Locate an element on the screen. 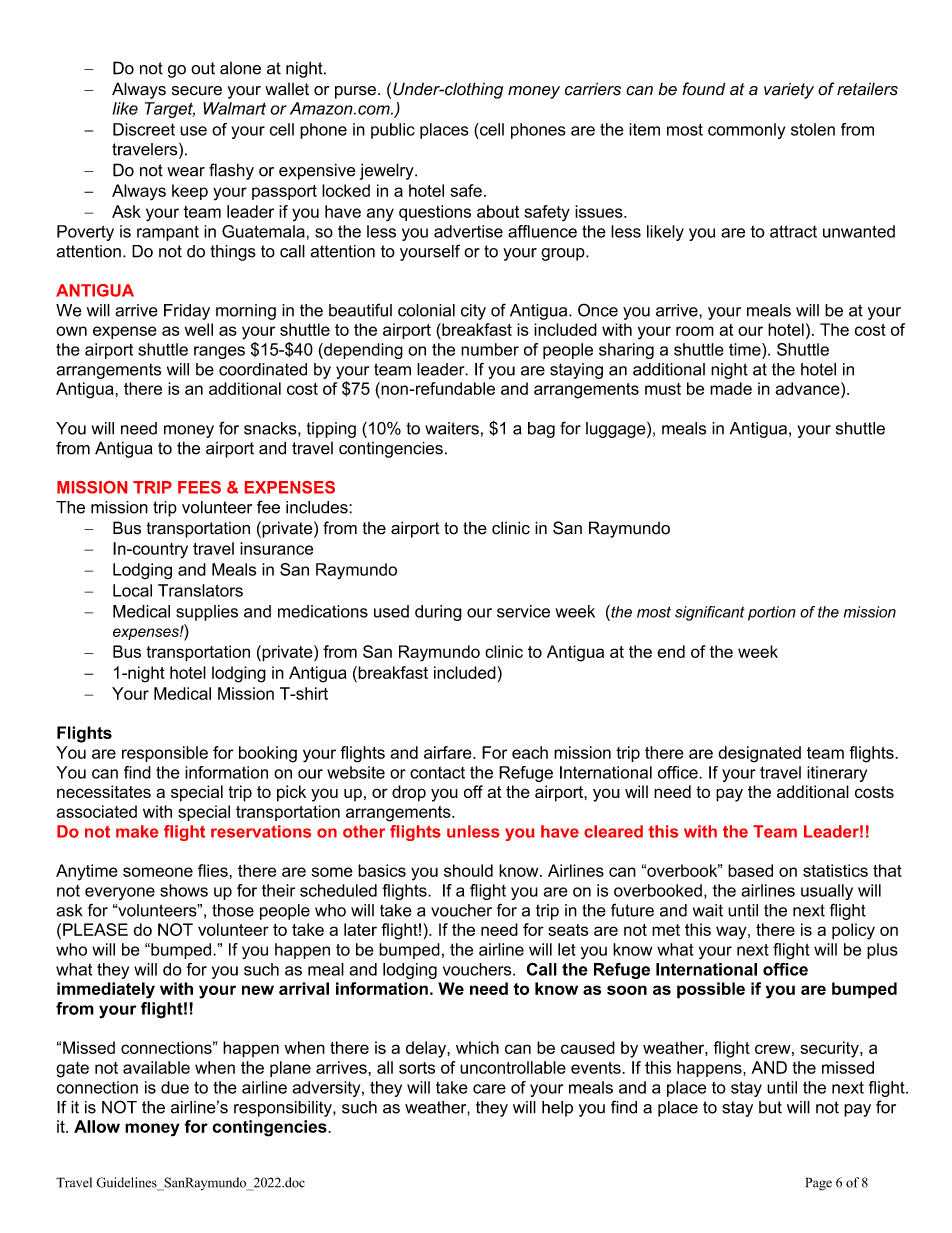 This screenshot has width=952, height=1233. responsible is located at coordinates (165, 754).
